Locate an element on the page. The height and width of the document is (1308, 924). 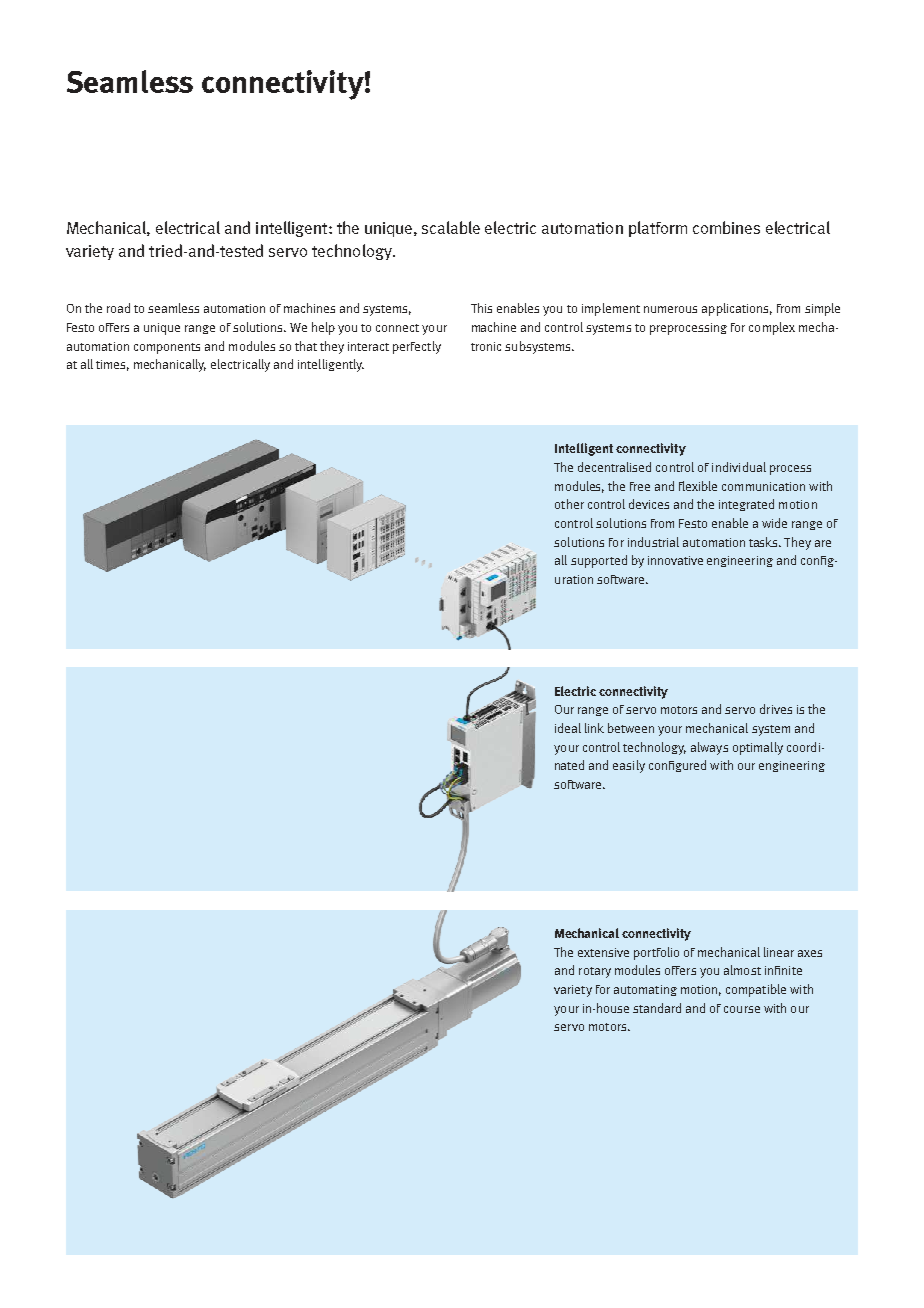
combines is located at coordinates (726, 227).
